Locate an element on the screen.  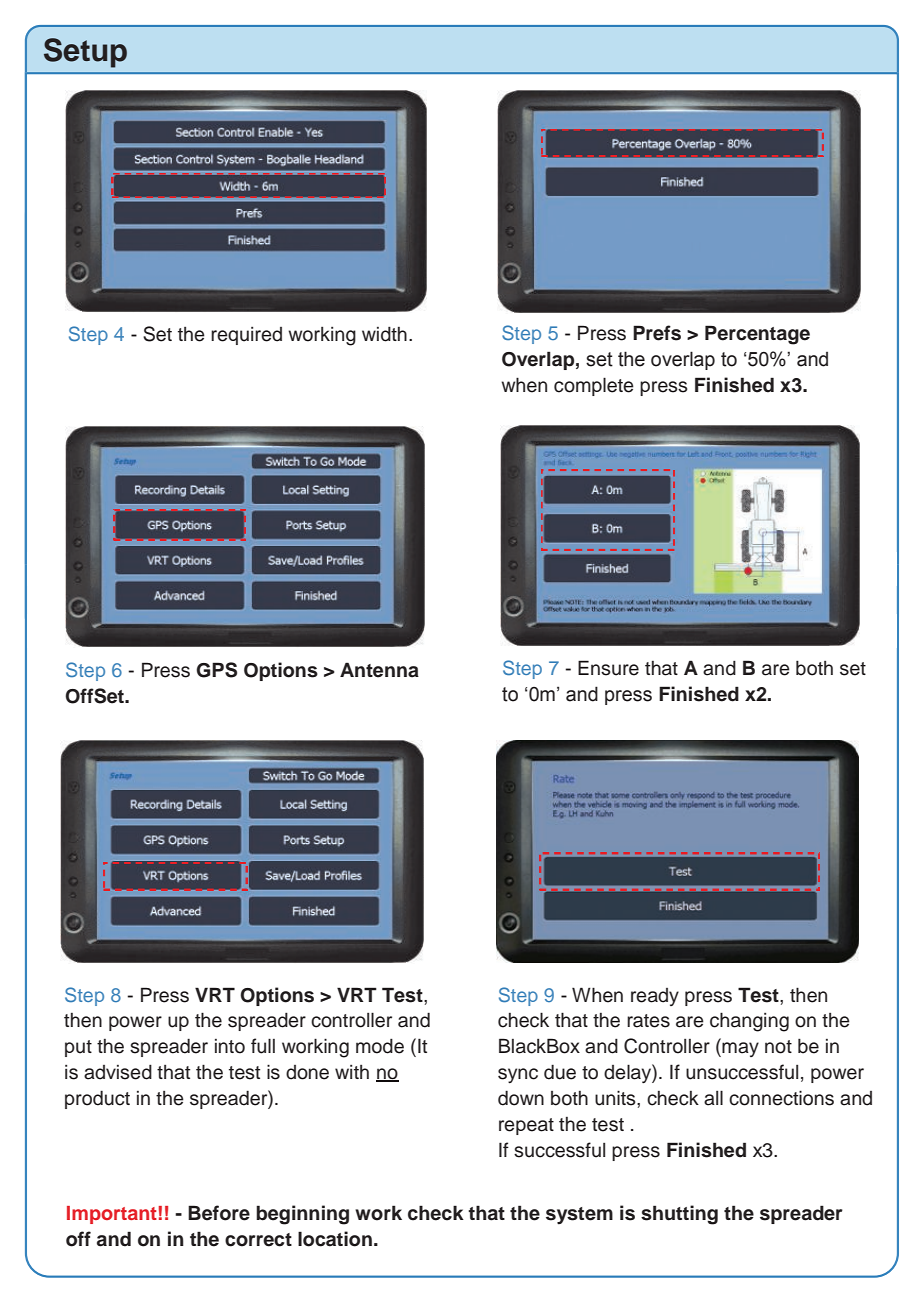
width is located at coordinates (384, 334).
